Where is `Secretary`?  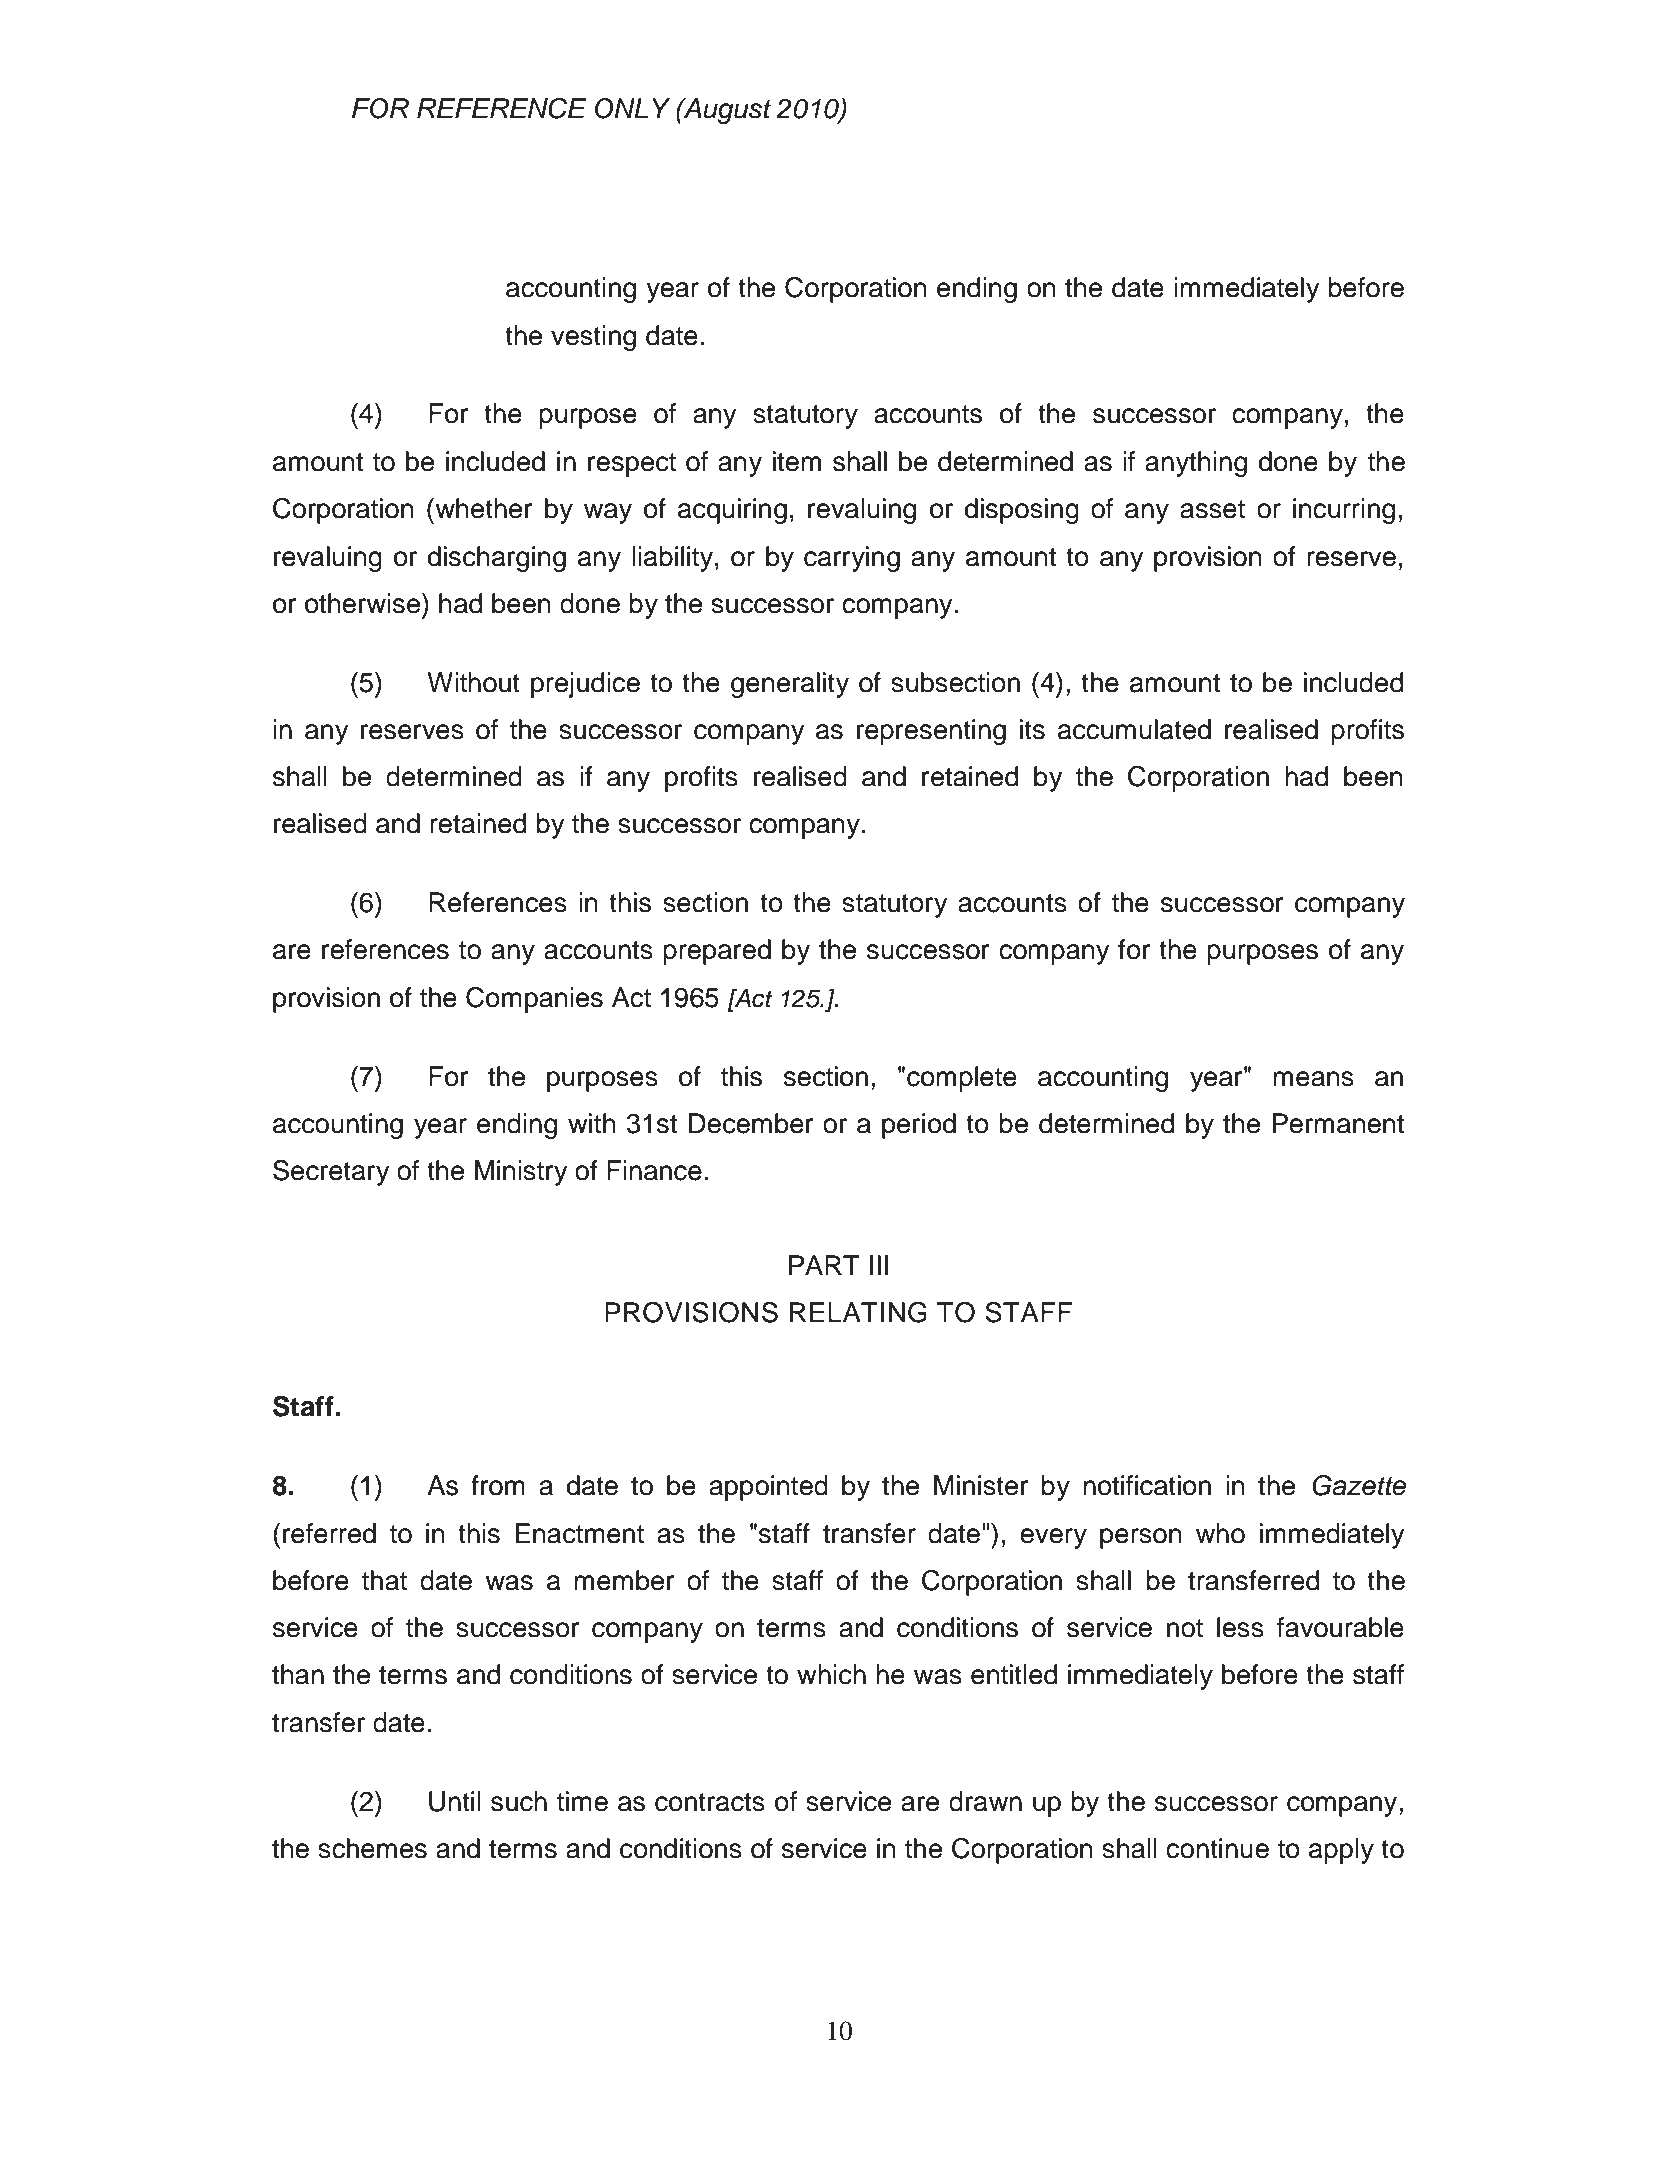
Secretary is located at coordinates (331, 1173).
